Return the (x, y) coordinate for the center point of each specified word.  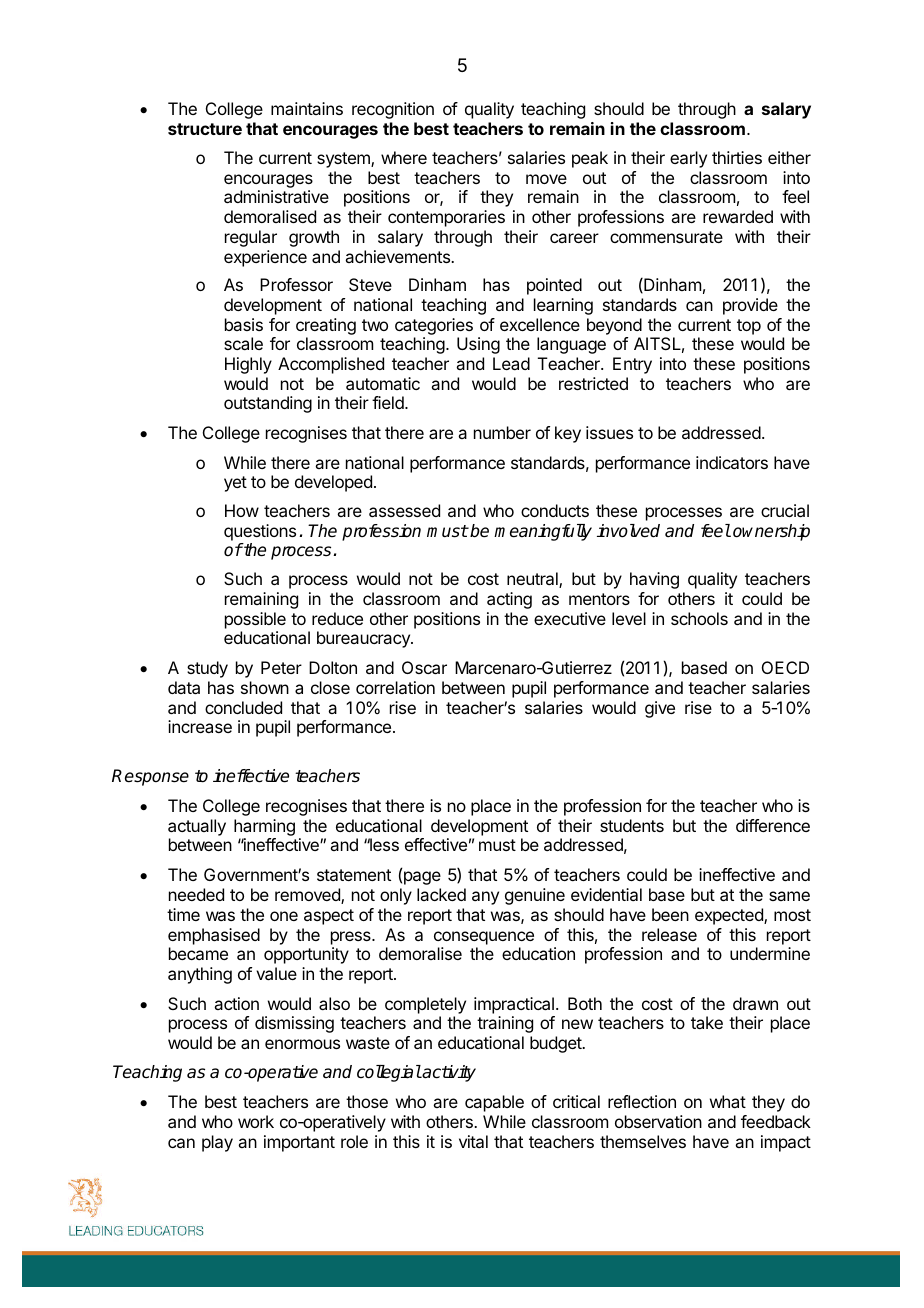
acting (509, 600)
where (404, 157)
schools (699, 618)
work (256, 1121)
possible (255, 620)
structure (205, 129)
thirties (737, 157)
